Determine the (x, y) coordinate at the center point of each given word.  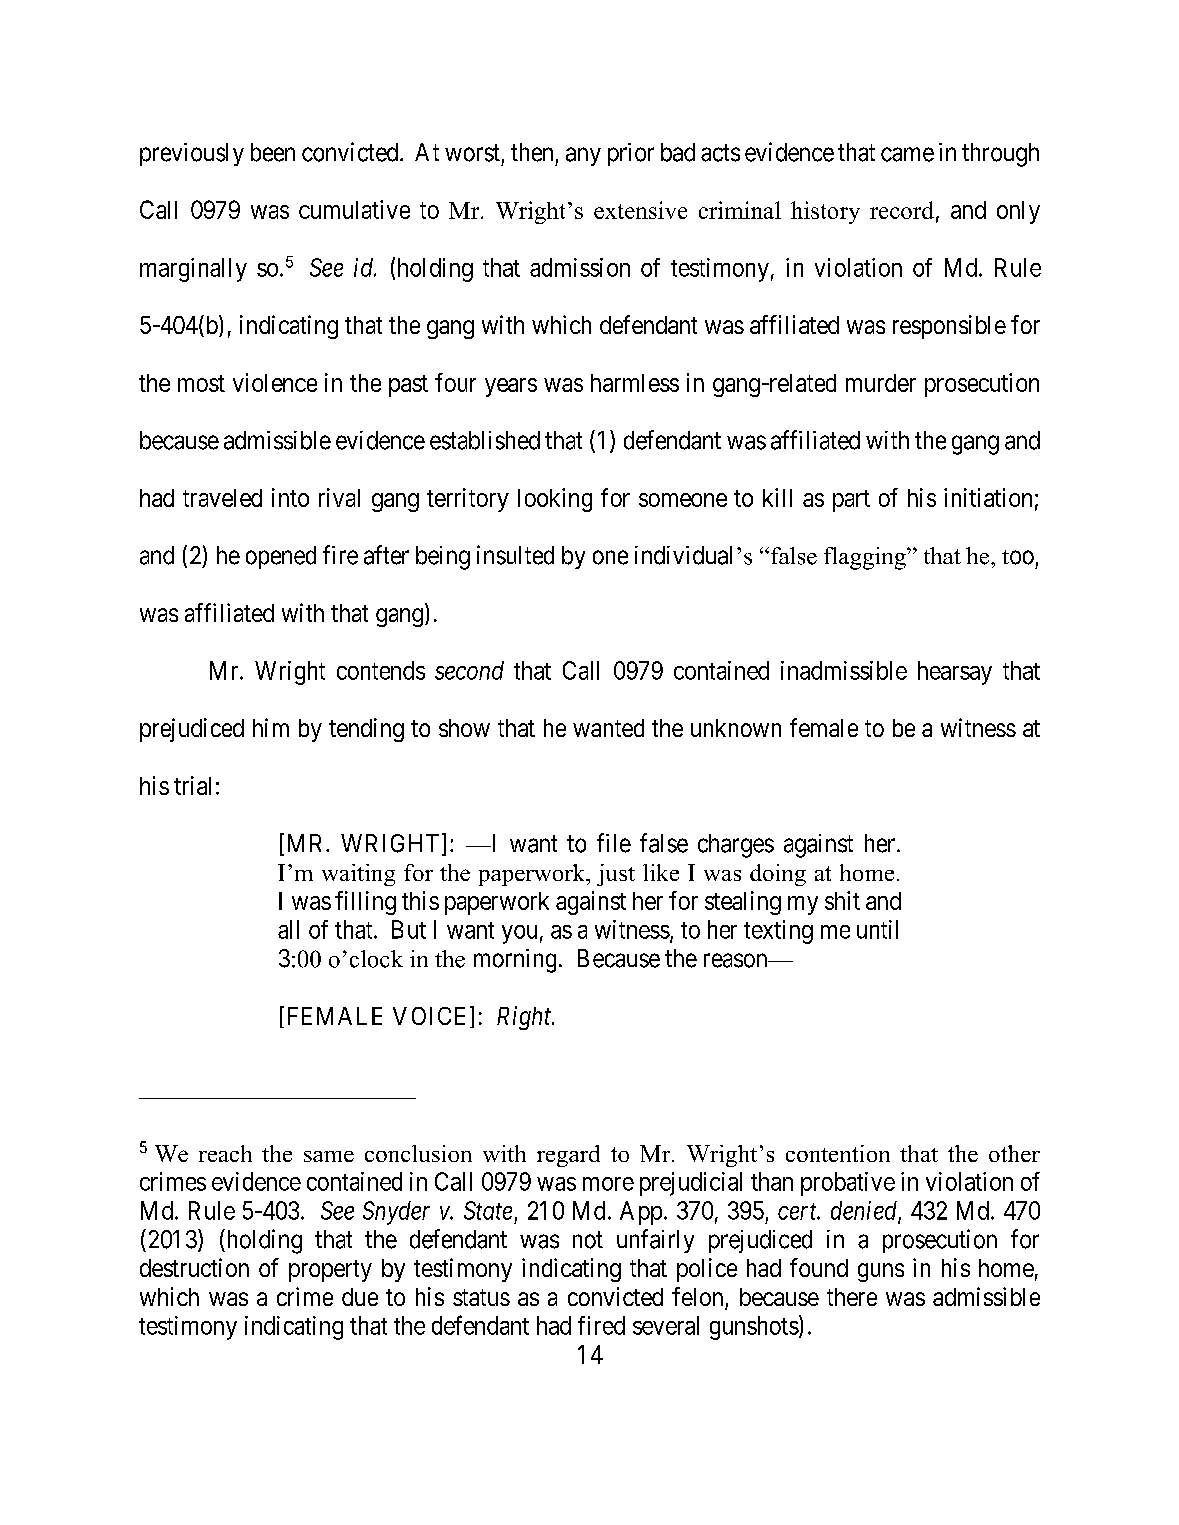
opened (281, 557)
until (877, 929)
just (616, 875)
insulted (515, 555)
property (330, 1271)
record (902, 210)
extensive (640, 210)
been (273, 152)
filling (365, 903)
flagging (866, 558)
